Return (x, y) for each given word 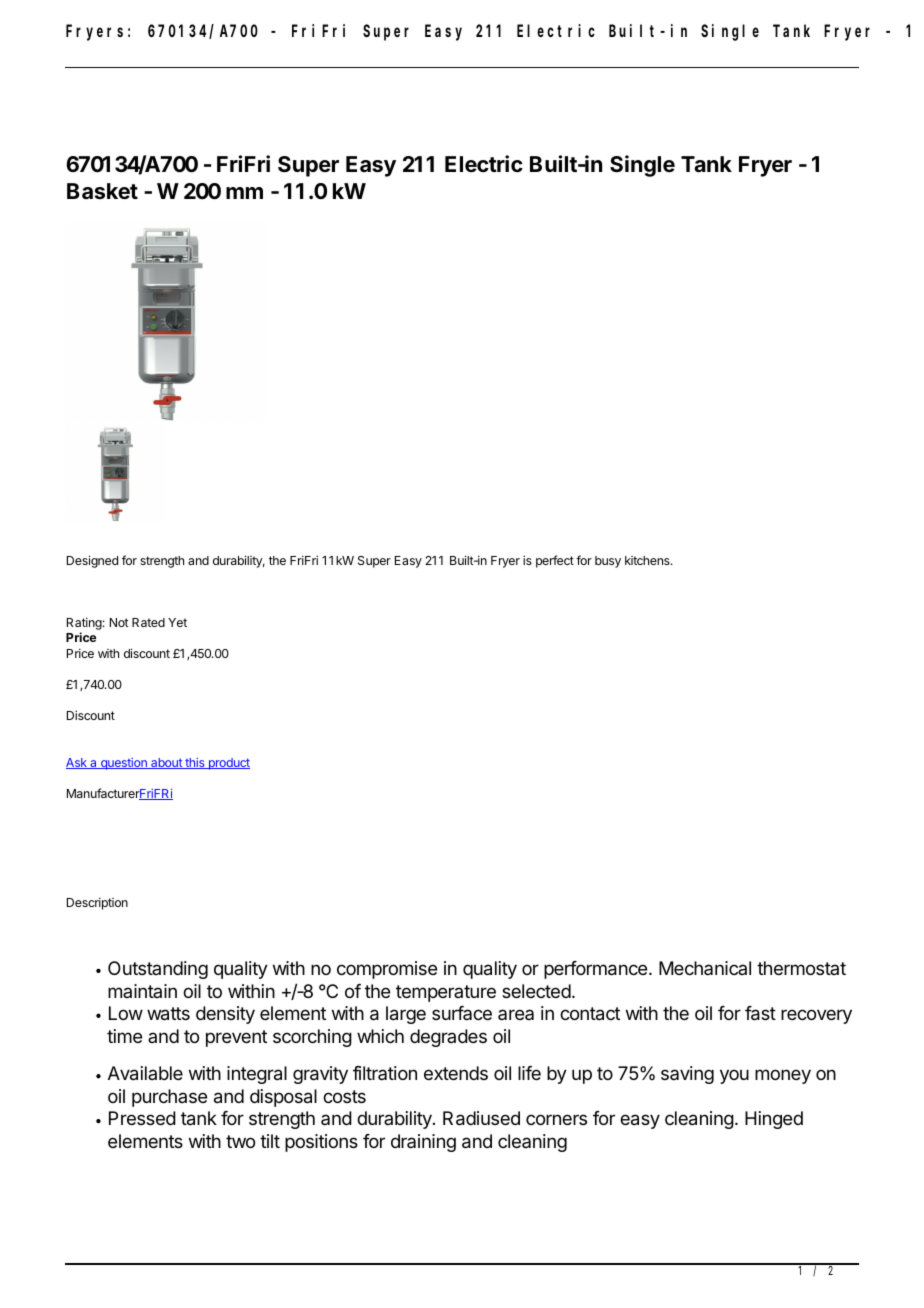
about (166, 763)
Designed (92, 561)
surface (462, 1013)
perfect (555, 561)
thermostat (801, 968)
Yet (177, 622)
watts (168, 1014)
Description (97, 903)
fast (760, 1013)
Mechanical (705, 968)
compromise (387, 970)
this (195, 763)
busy (608, 562)
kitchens (648, 560)
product (228, 764)
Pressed (142, 1118)
